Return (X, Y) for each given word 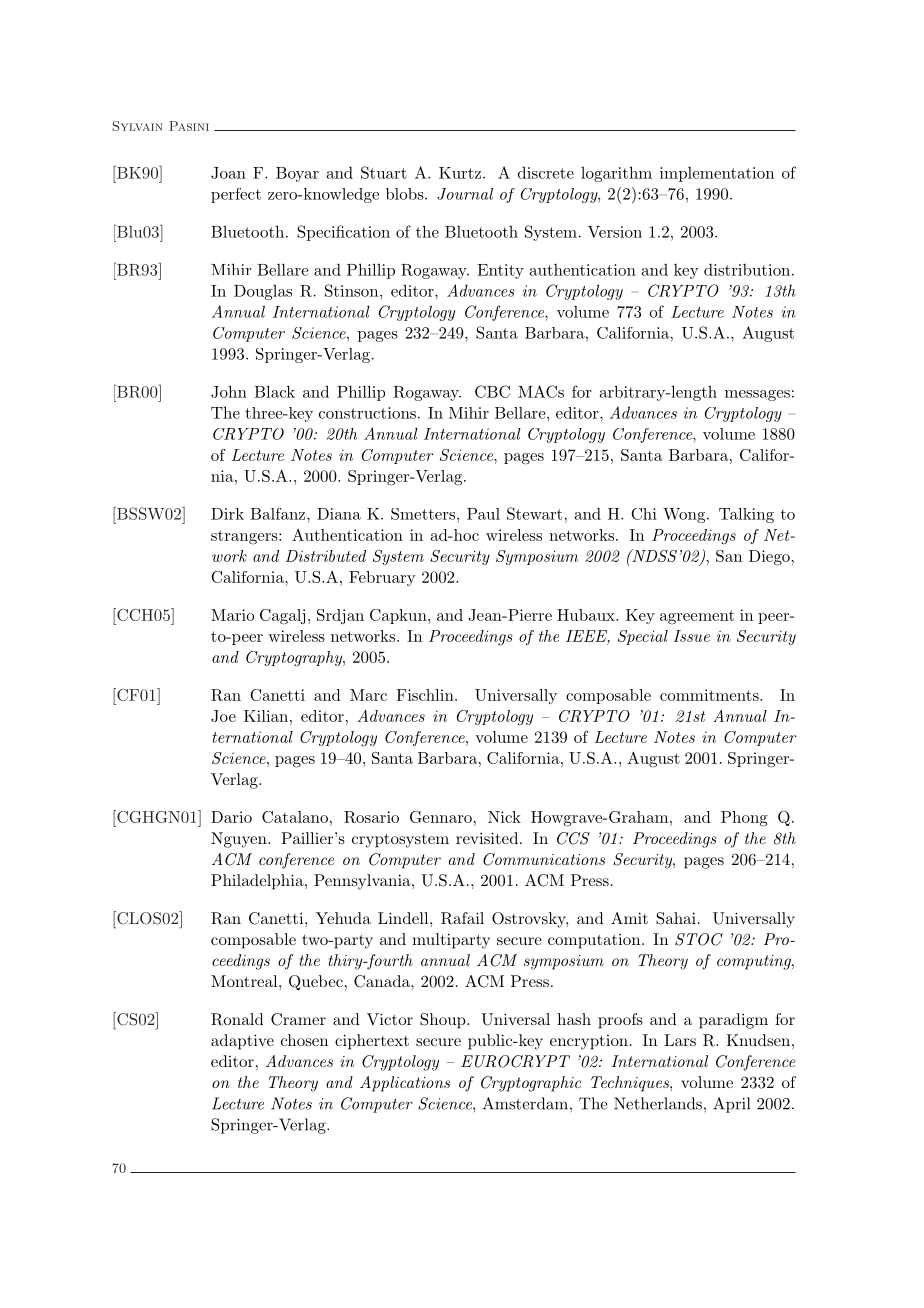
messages (757, 395)
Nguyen (240, 840)
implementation (717, 174)
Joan (228, 173)
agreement (697, 617)
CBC (492, 391)
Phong (744, 819)
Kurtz (460, 173)
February (382, 578)
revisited (487, 838)
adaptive (242, 1042)
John (229, 391)
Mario (232, 615)
